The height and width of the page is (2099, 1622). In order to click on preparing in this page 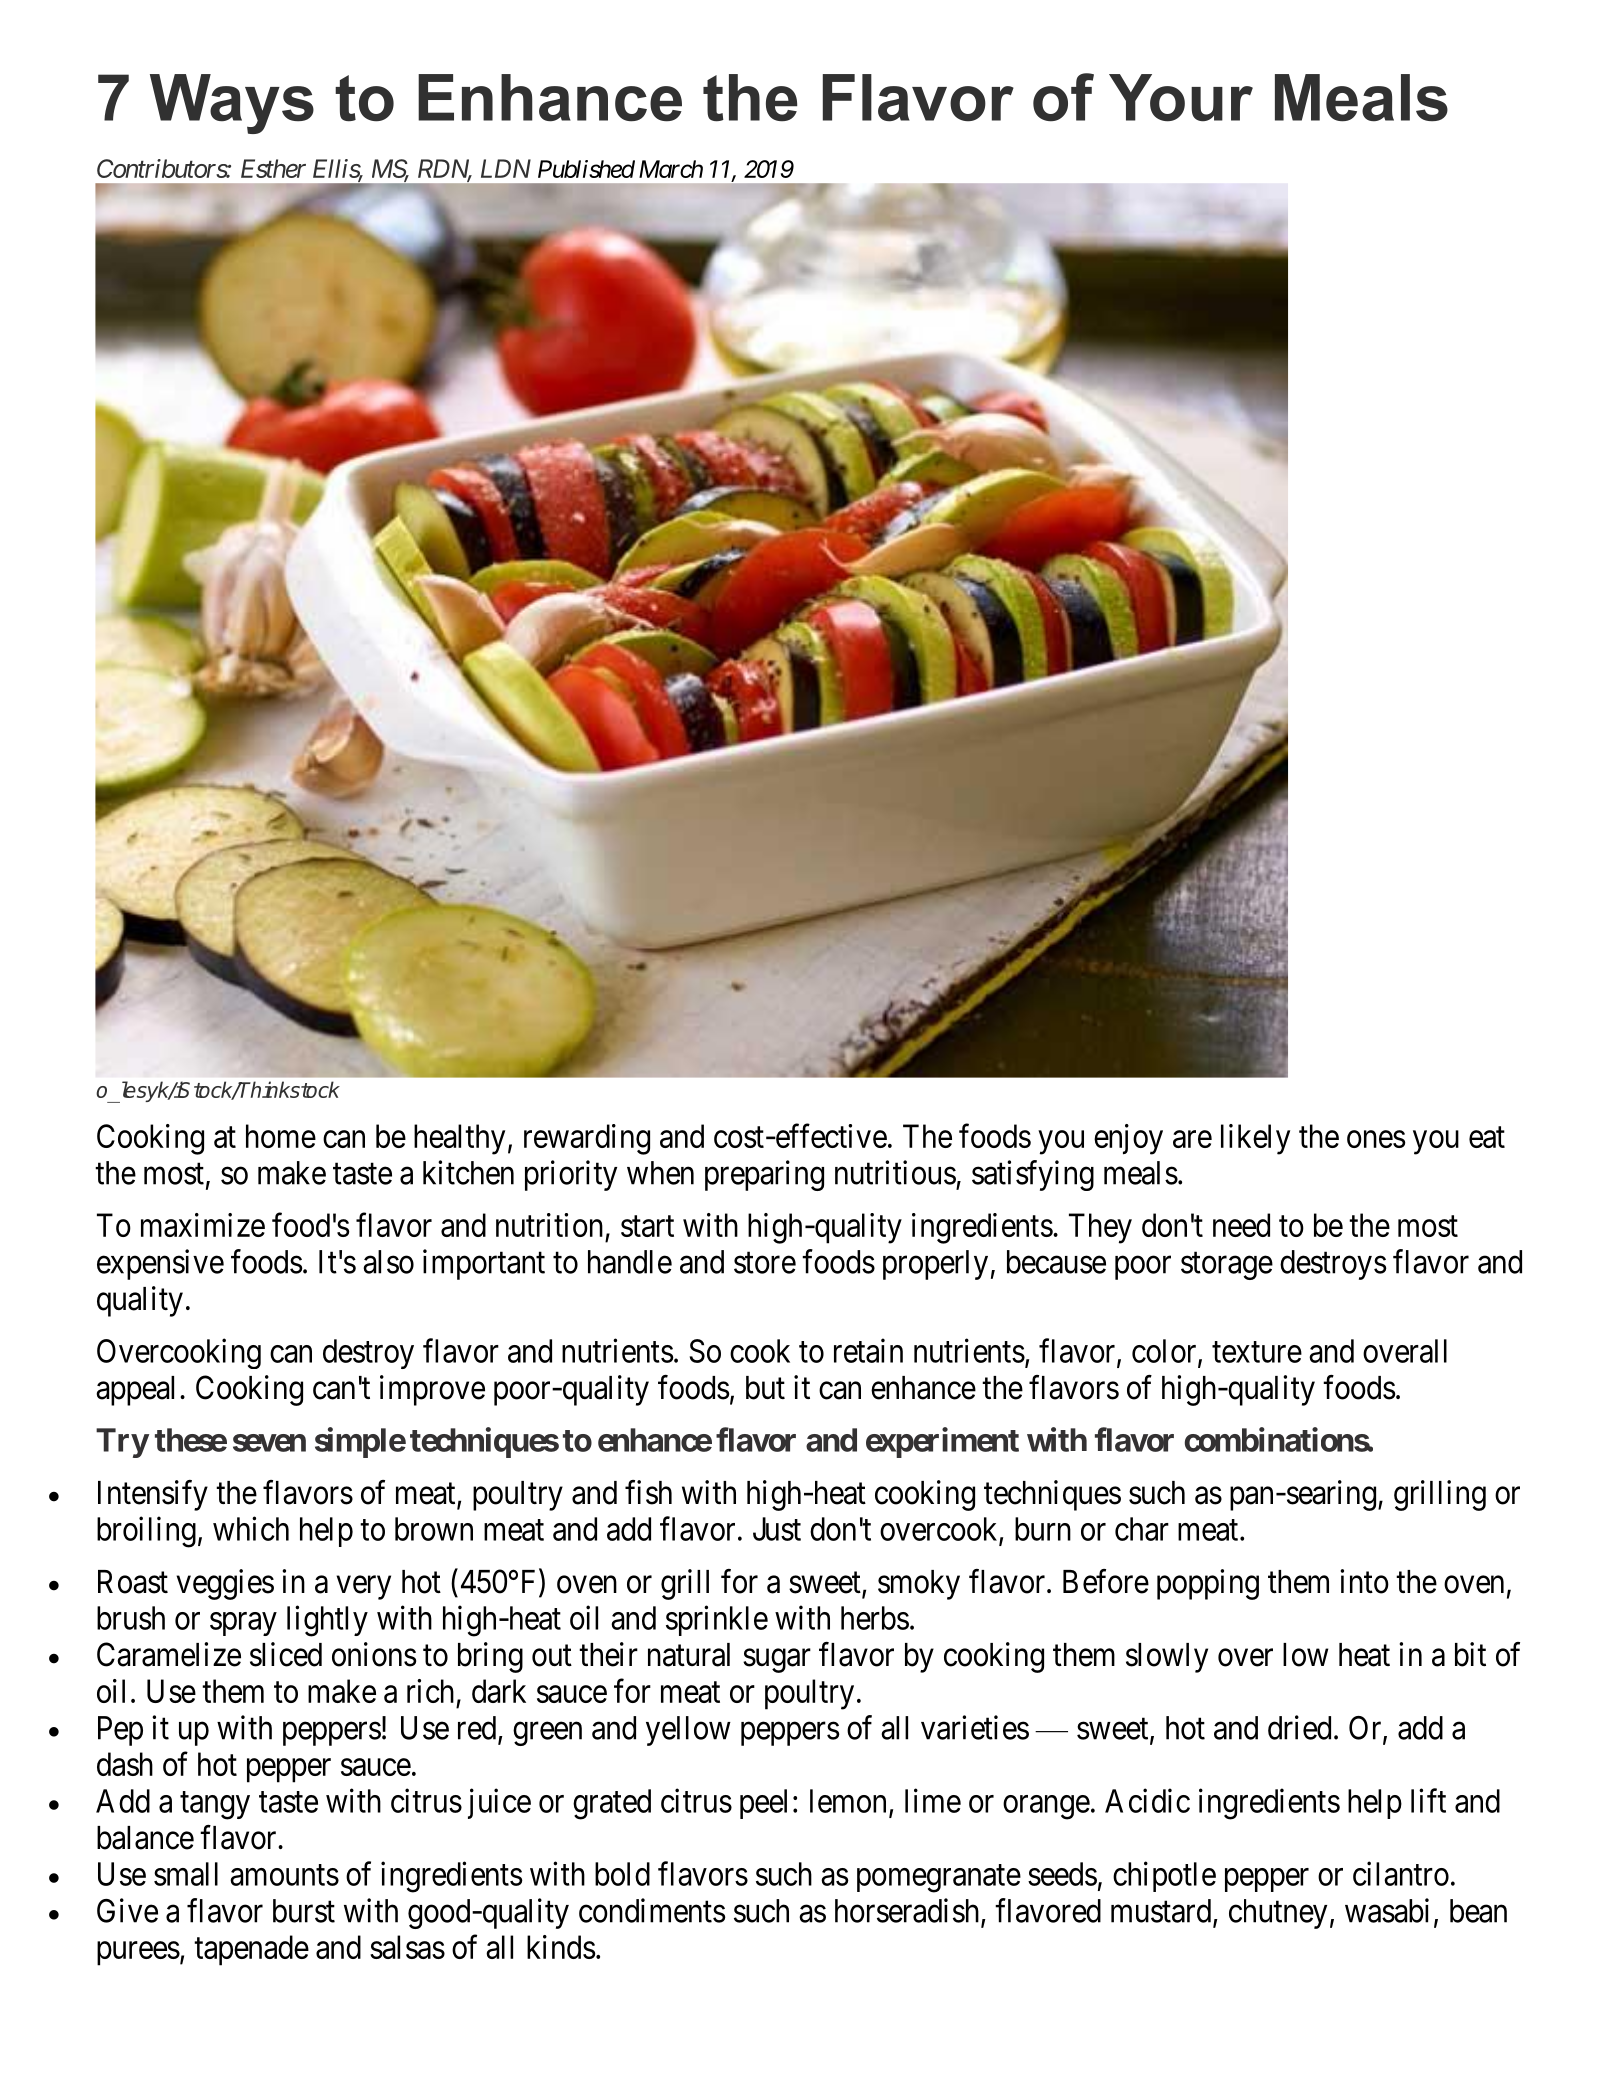, I will do `click(764, 1175)`.
